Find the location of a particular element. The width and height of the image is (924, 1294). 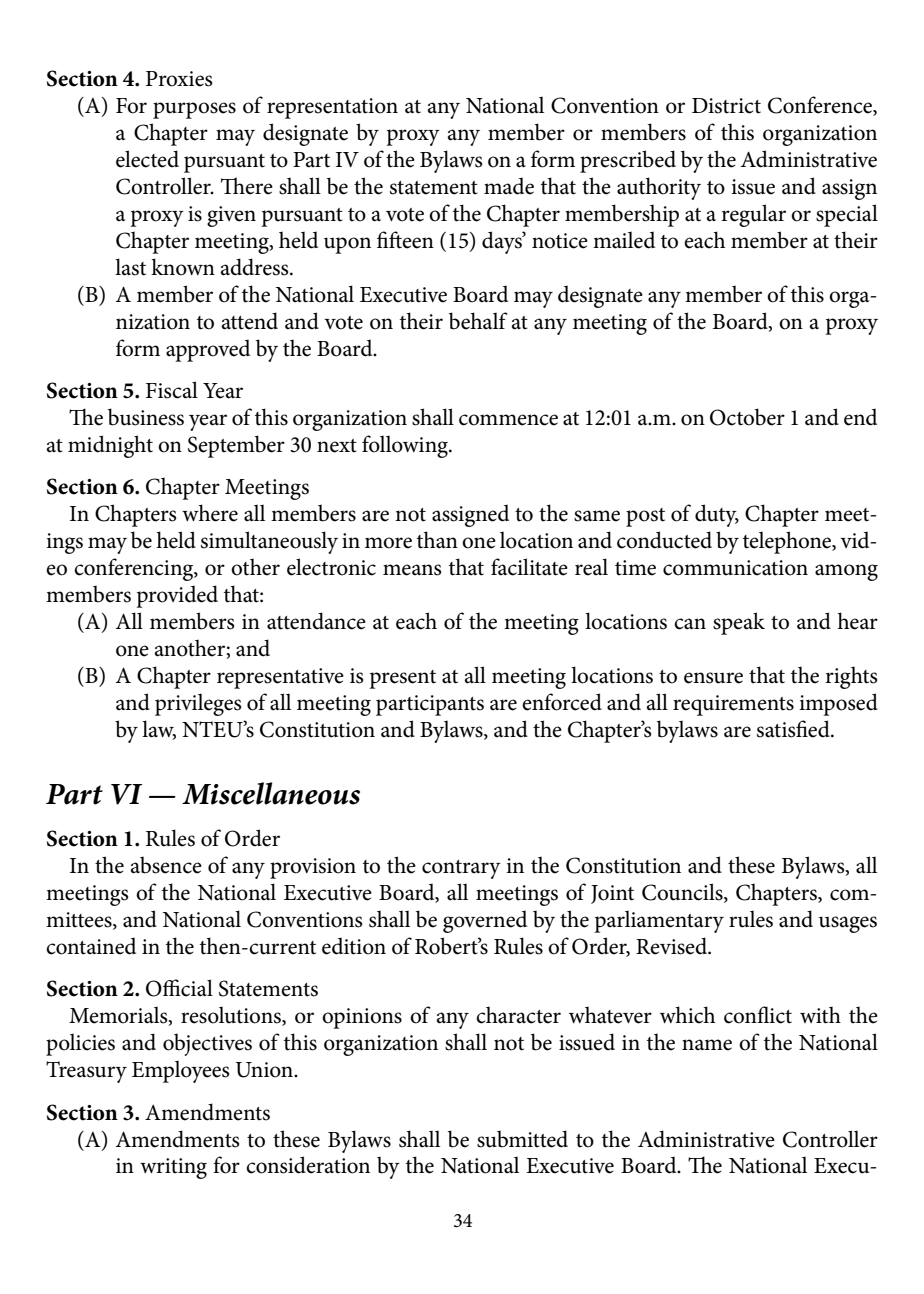

made is located at coordinates (509, 186).
